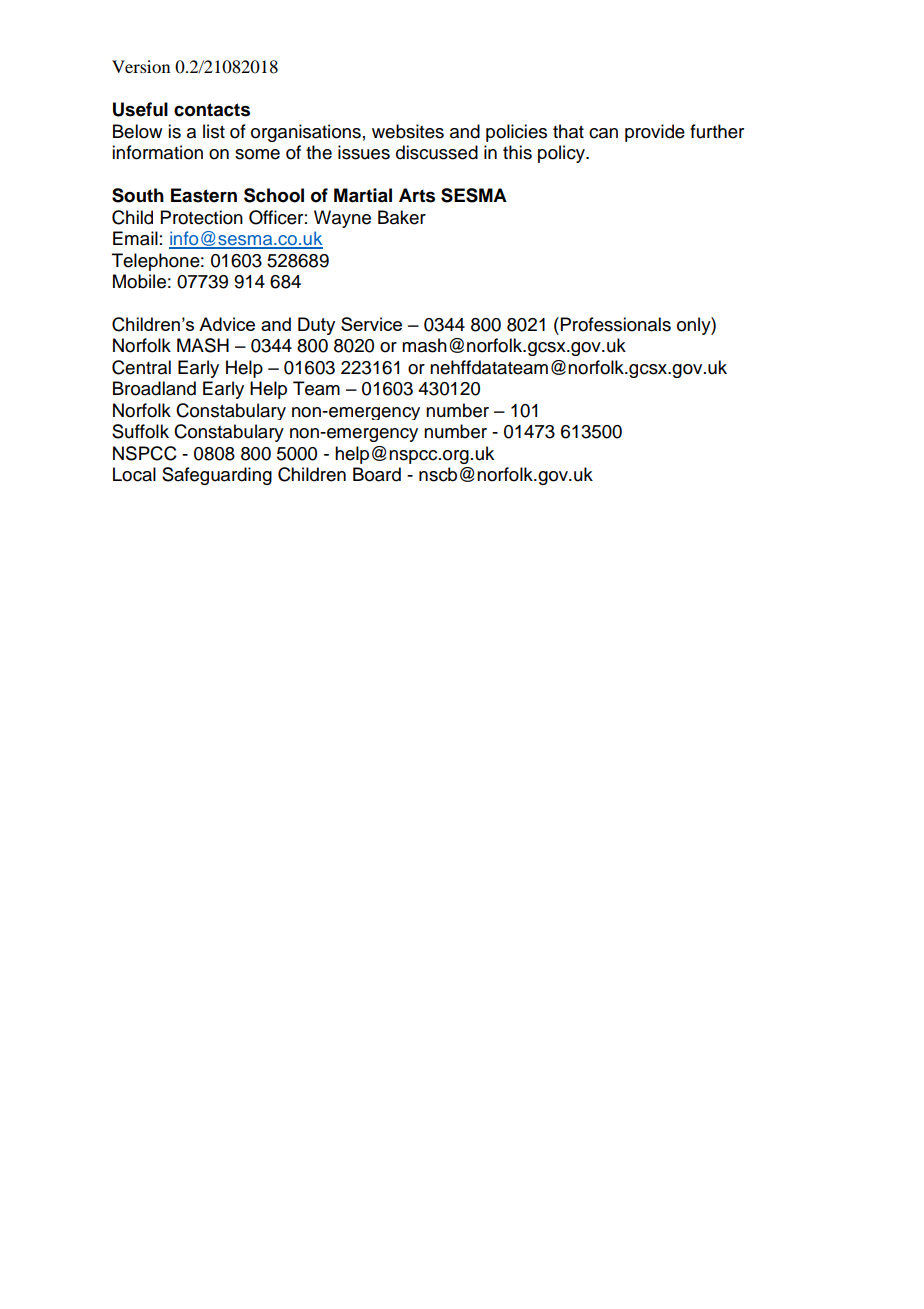 The image size is (924, 1309). Describe the element at coordinates (141, 66) in the document. I see `Version` at that location.
